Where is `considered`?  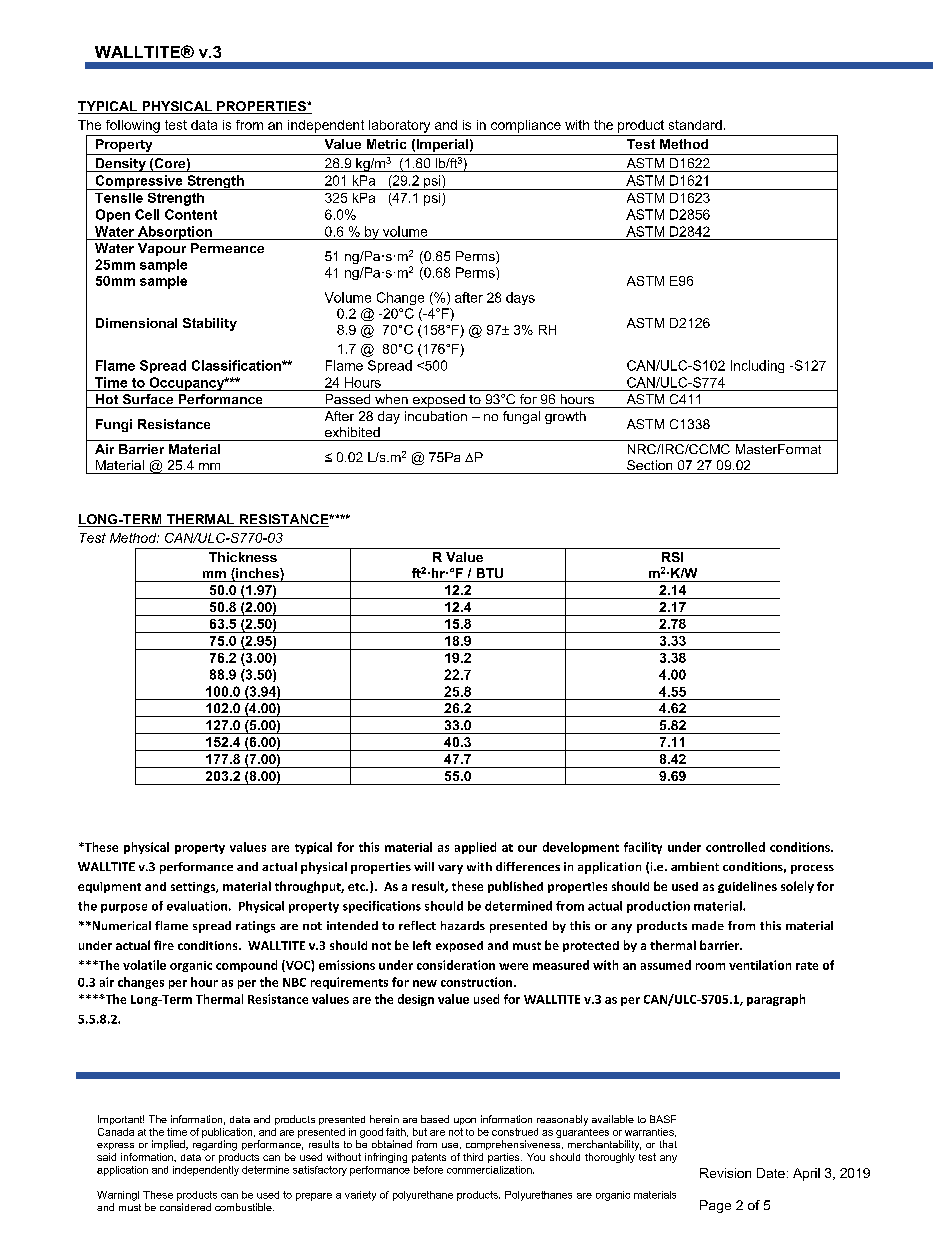 considered is located at coordinates (185, 1207).
